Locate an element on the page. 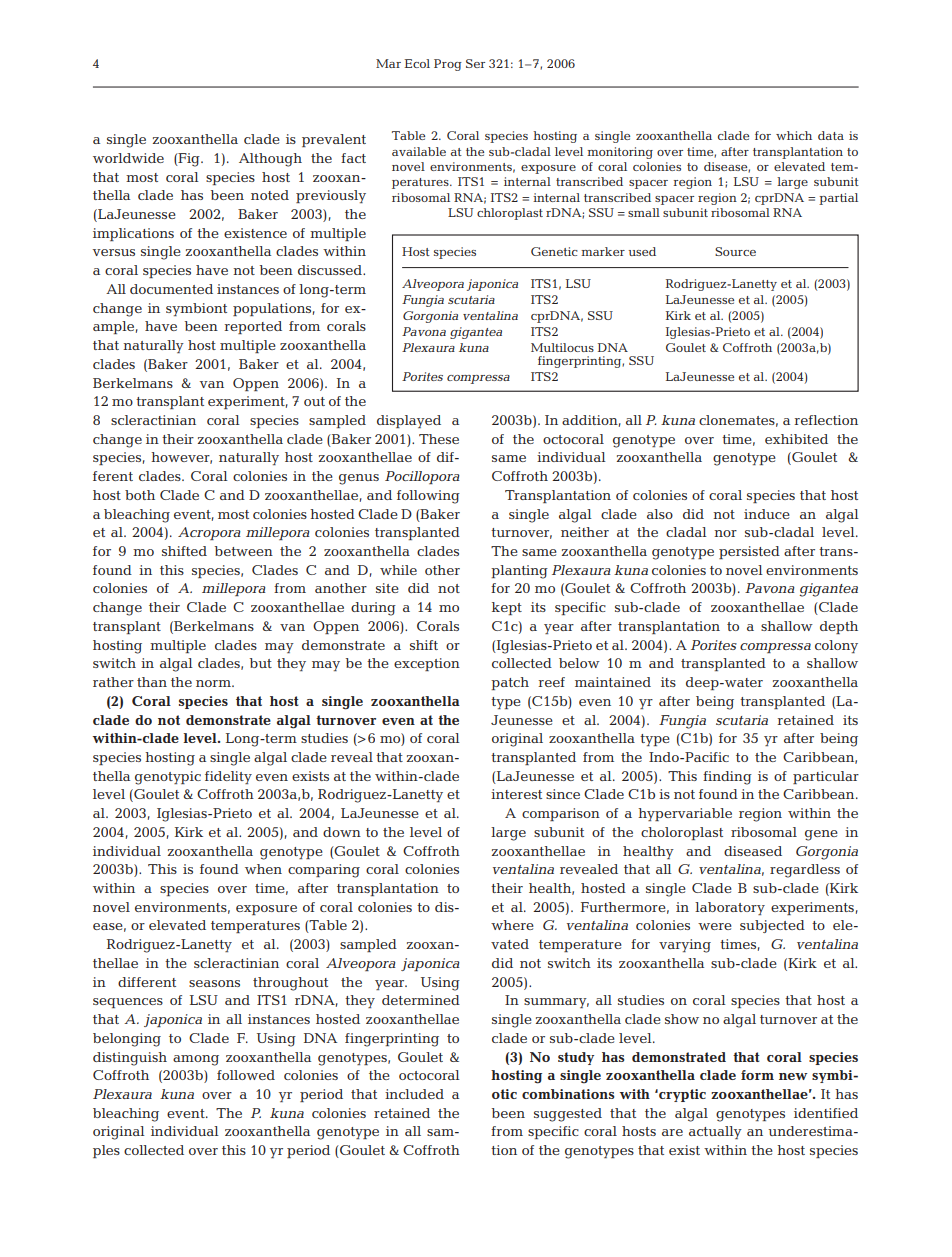  kept is located at coordinates (507, 608).
